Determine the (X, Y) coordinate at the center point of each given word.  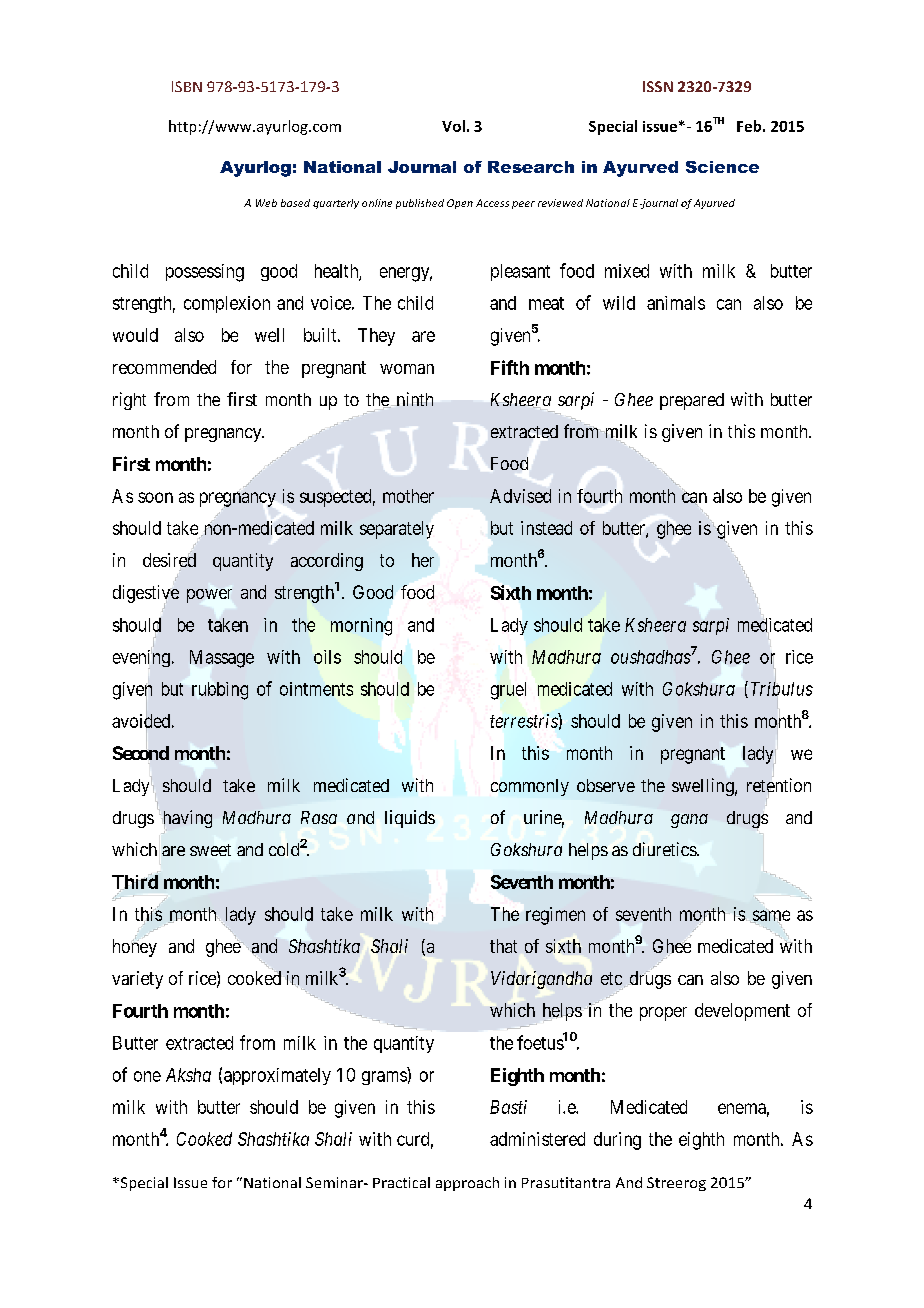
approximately (277, 1076)
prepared (692, 401)
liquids (410, 819)
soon (155, 497)
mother (408, 496)
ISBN (187, 86)
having (188, 819)
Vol (453, 126)
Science (722, 167)
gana (689, 821)
